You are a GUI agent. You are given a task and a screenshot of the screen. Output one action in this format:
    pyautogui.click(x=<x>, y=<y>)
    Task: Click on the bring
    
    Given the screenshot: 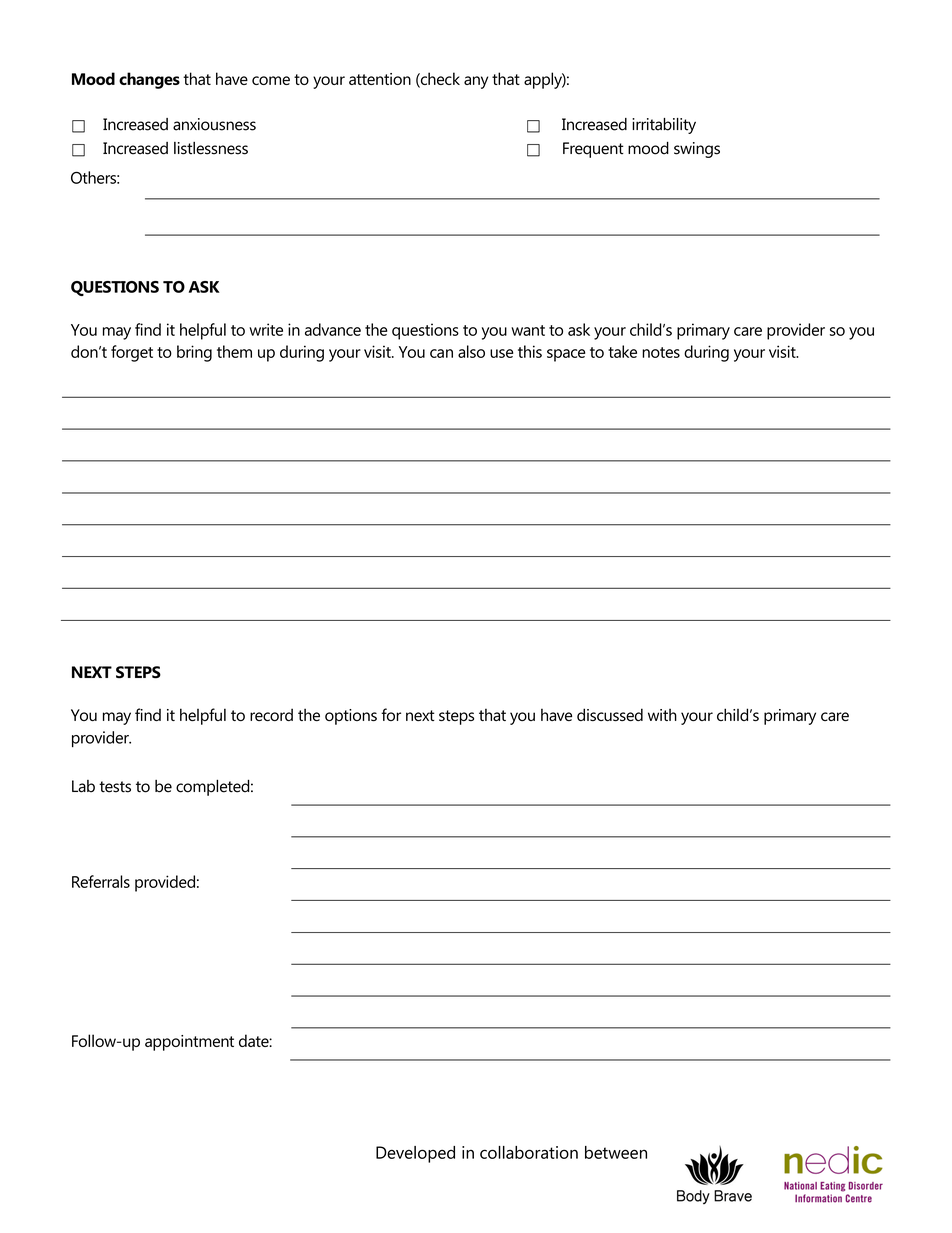 What is the action you would take?
    pyautogui.click(x=194, y=353)
